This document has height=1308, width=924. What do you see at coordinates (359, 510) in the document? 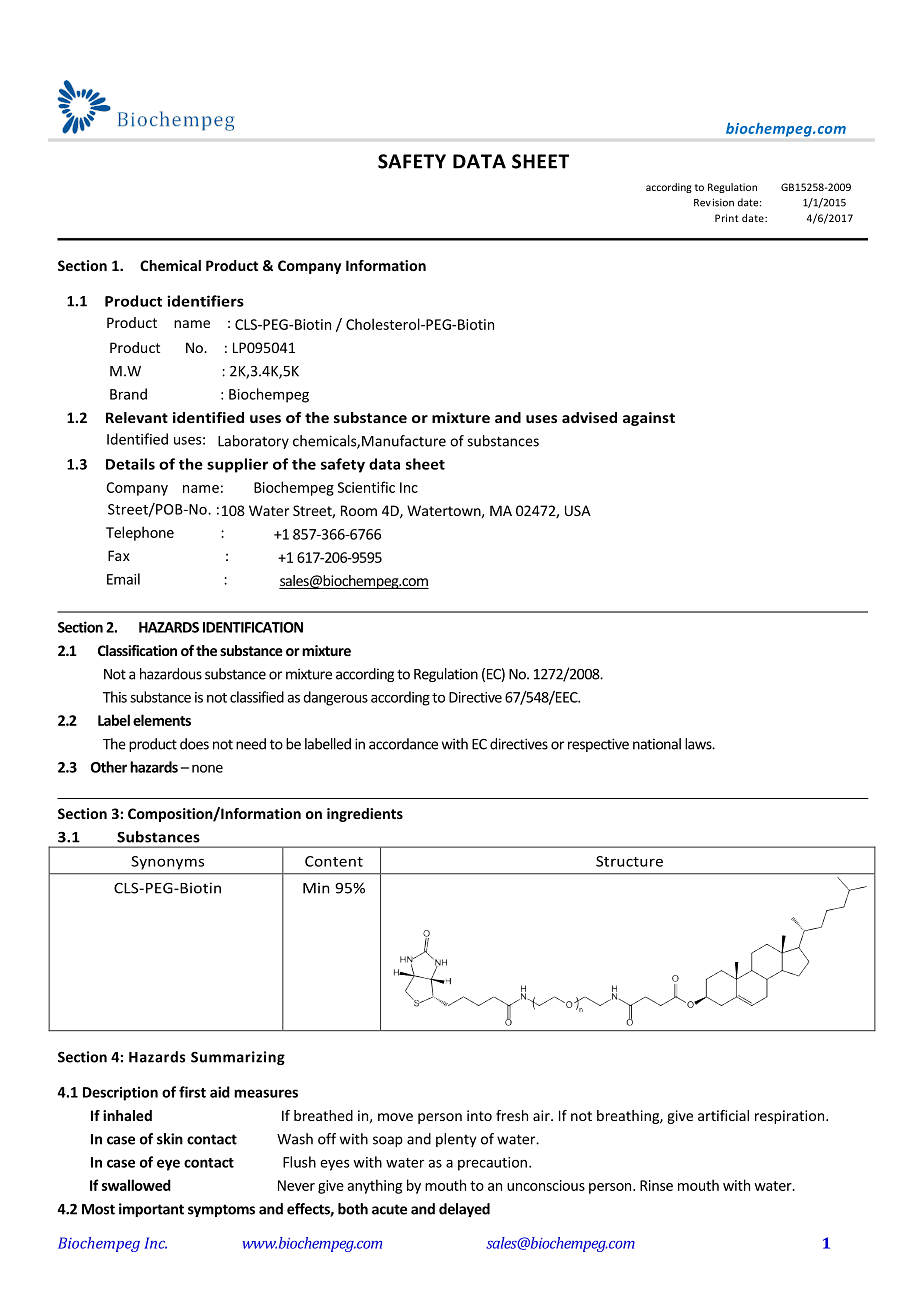
I see `Room` at bounding box center [359, 510].
